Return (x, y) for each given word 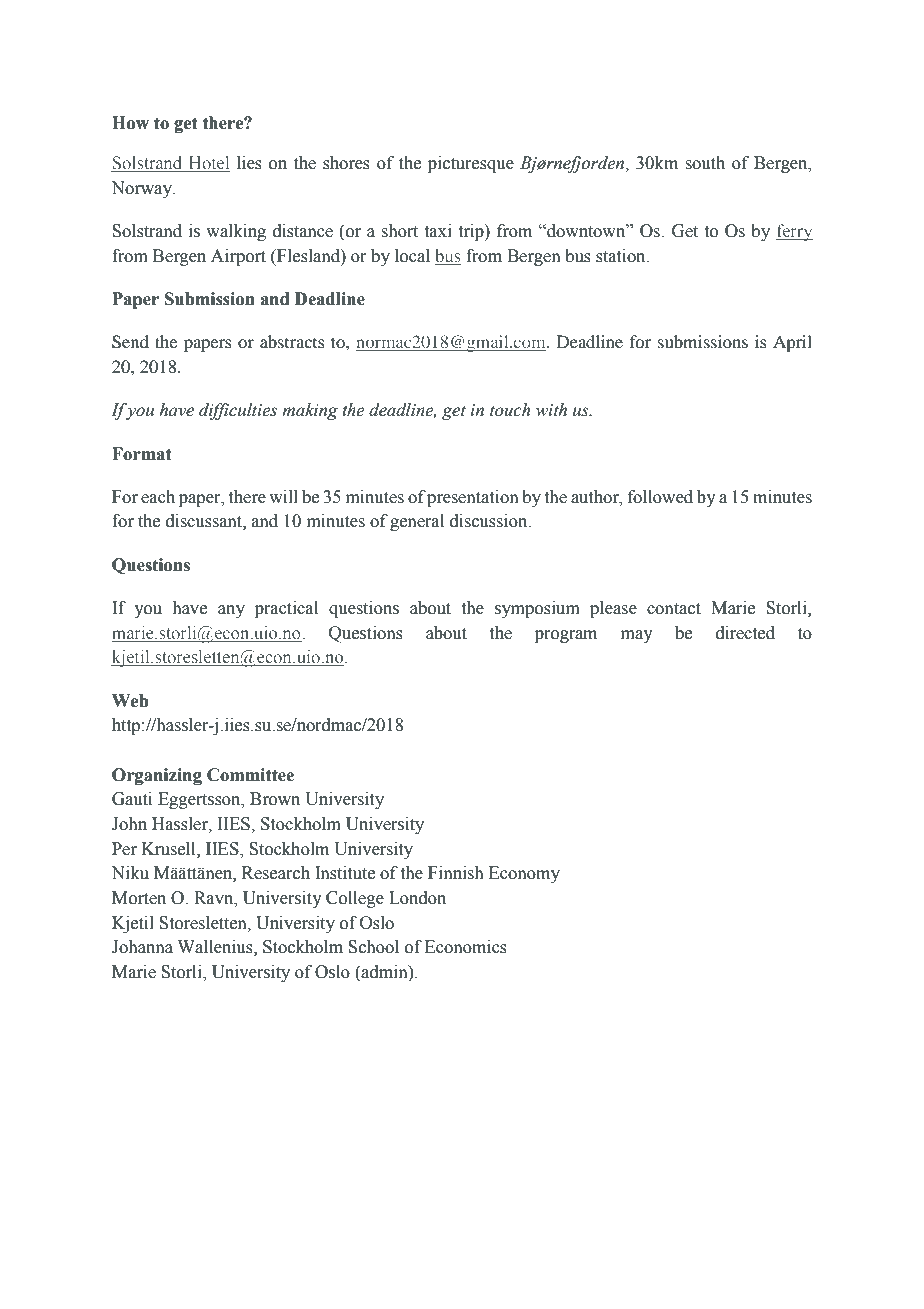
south (705, 163)
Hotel (208, 164)
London (417, 898)
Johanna (142, 947)
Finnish (456, 873)
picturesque (471, 164)
